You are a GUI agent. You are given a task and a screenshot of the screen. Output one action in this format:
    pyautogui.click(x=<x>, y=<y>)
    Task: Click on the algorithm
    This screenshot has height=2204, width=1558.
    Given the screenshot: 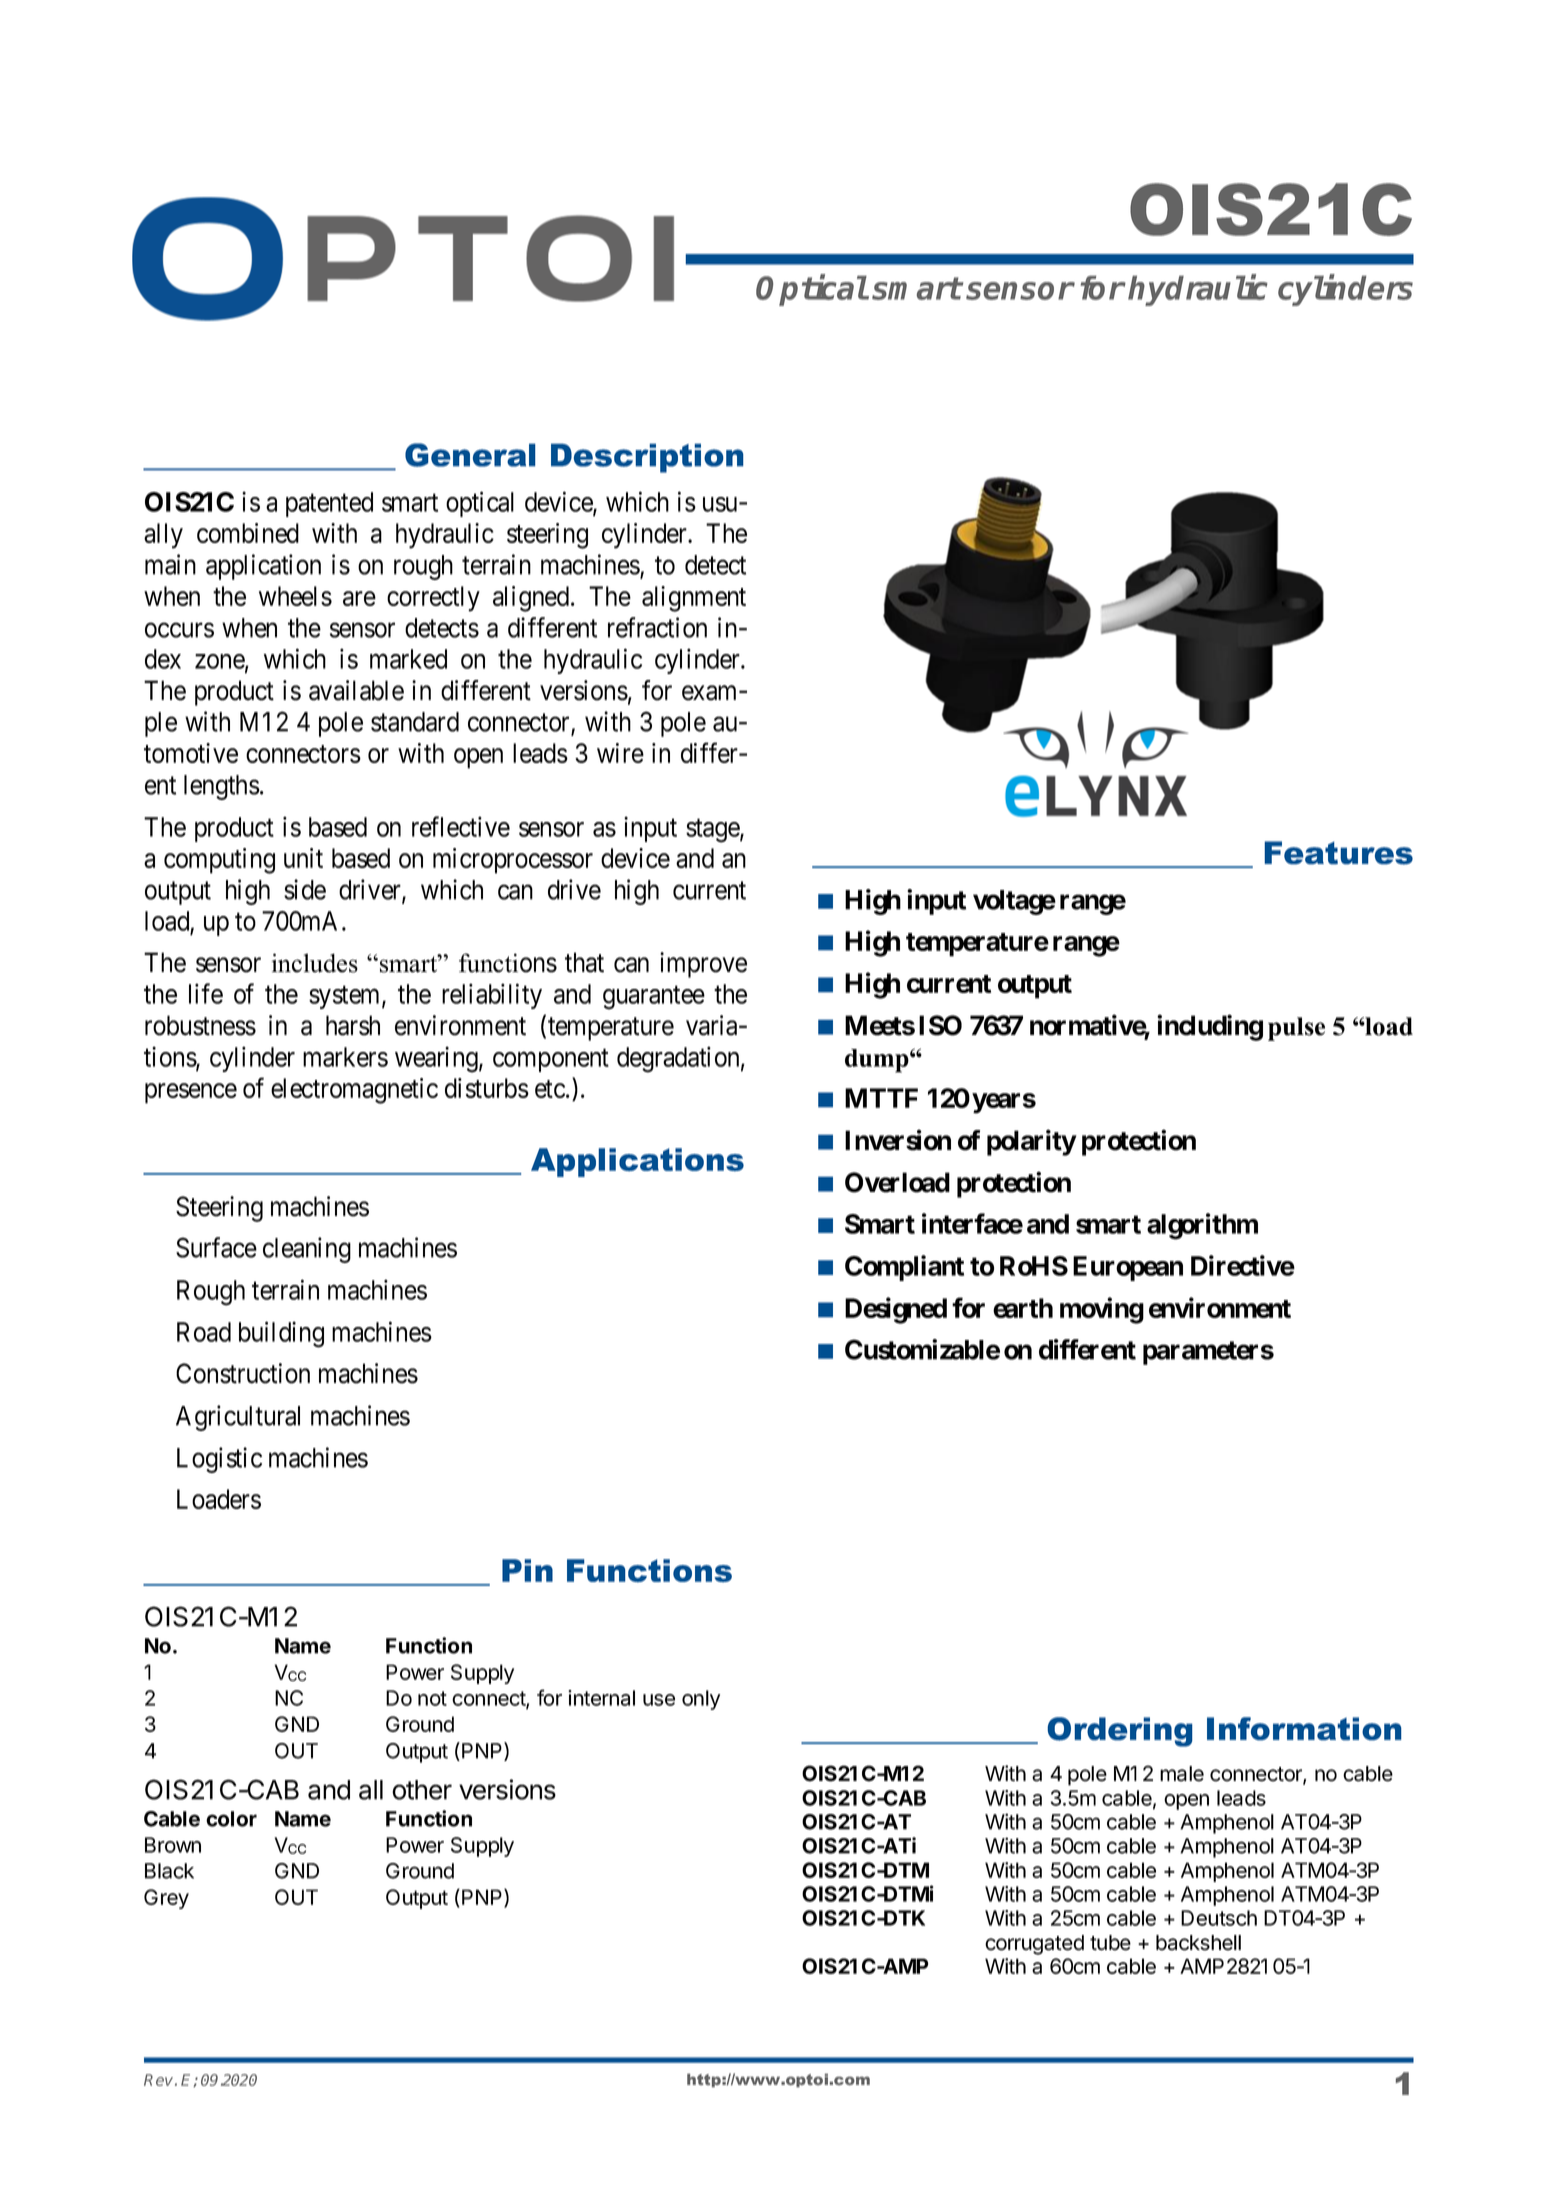 What is the action you would take?
    pyautogui.click(x=1202, y=1226)
